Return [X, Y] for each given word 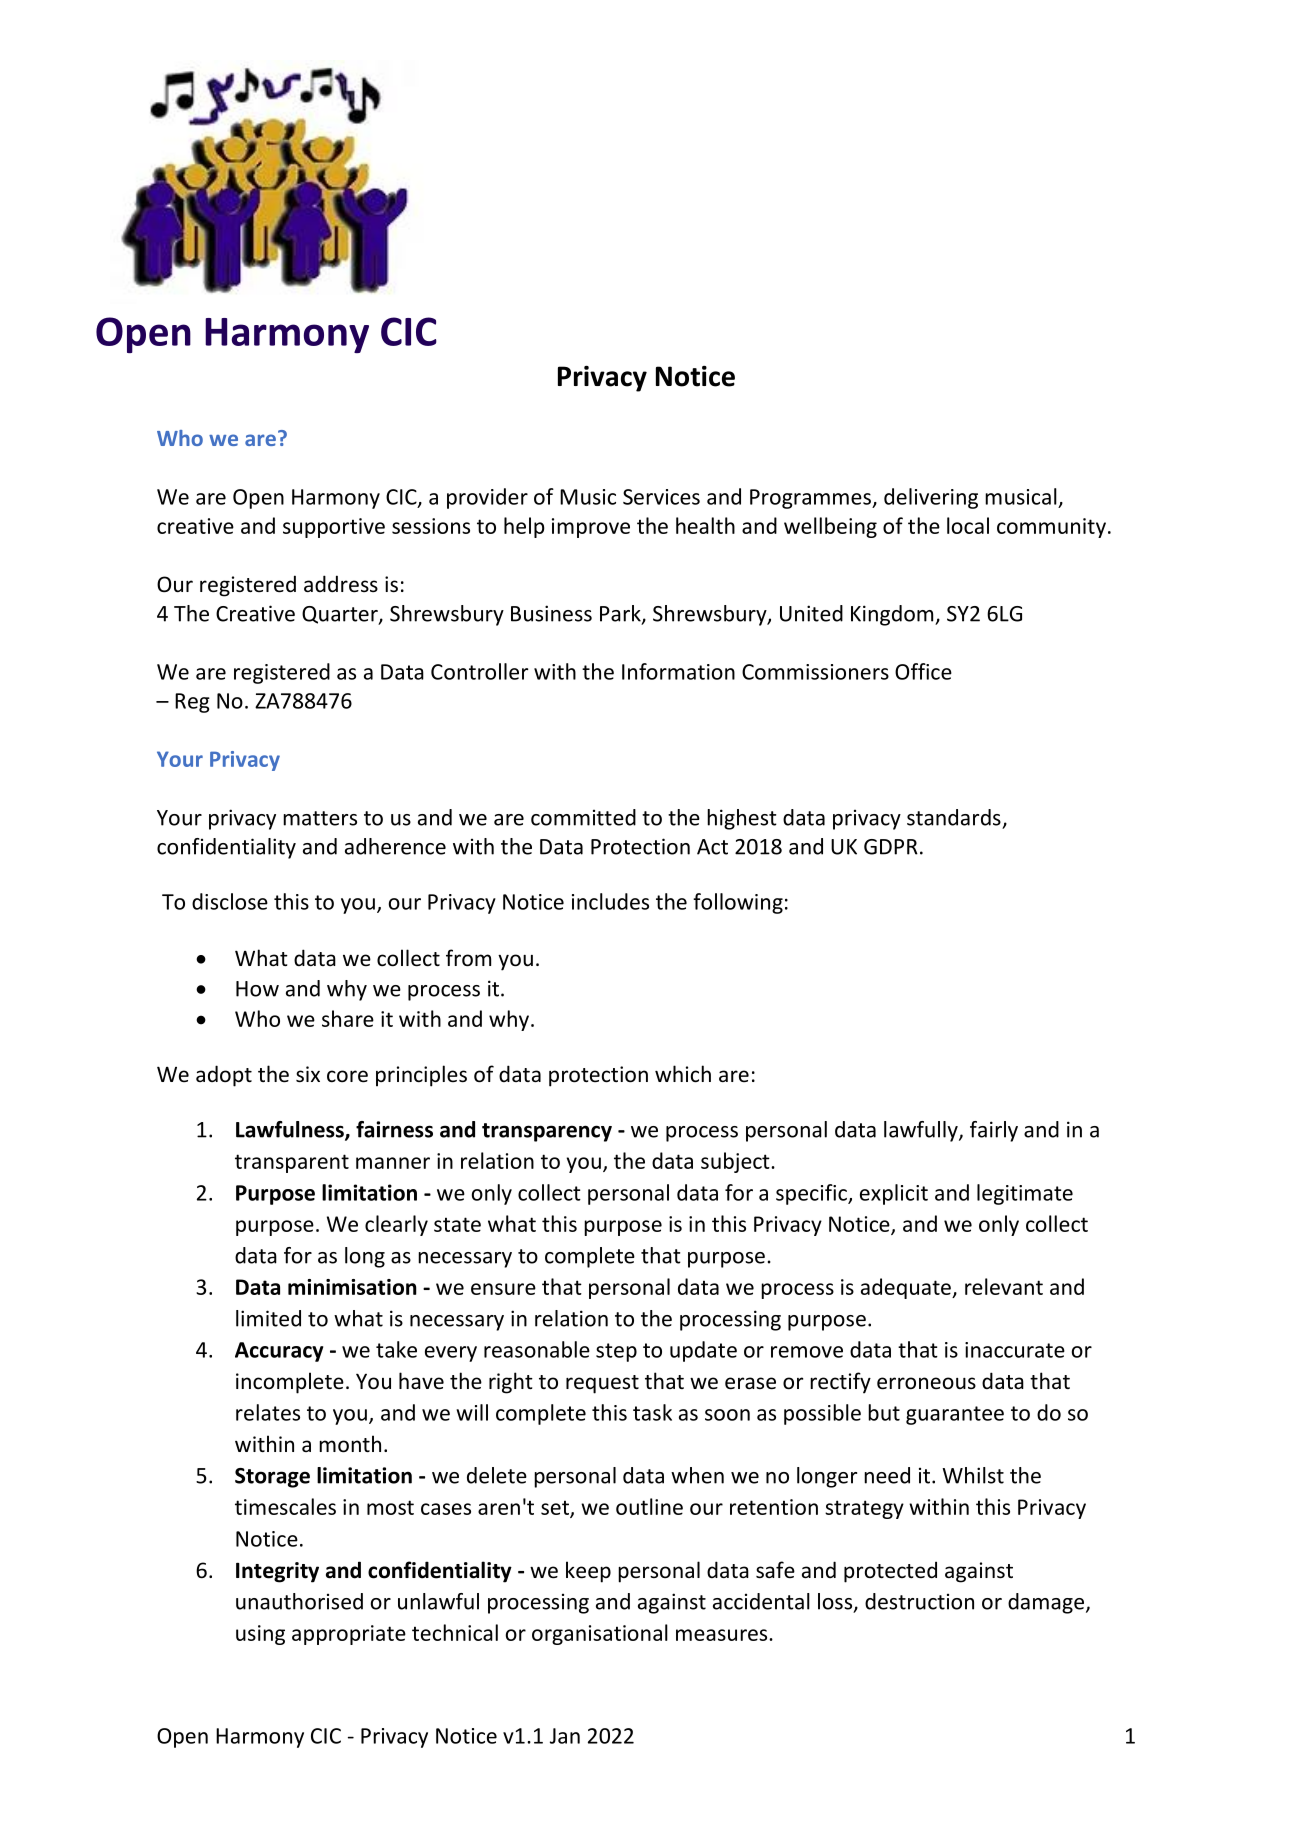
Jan [565, 1736]
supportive [334, 528]
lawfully [922, 1131]
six [308, 1074]
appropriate [349, 1635]
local [968, 525]
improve [591, 528]
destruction [919, 1601]
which [683, 1074]
